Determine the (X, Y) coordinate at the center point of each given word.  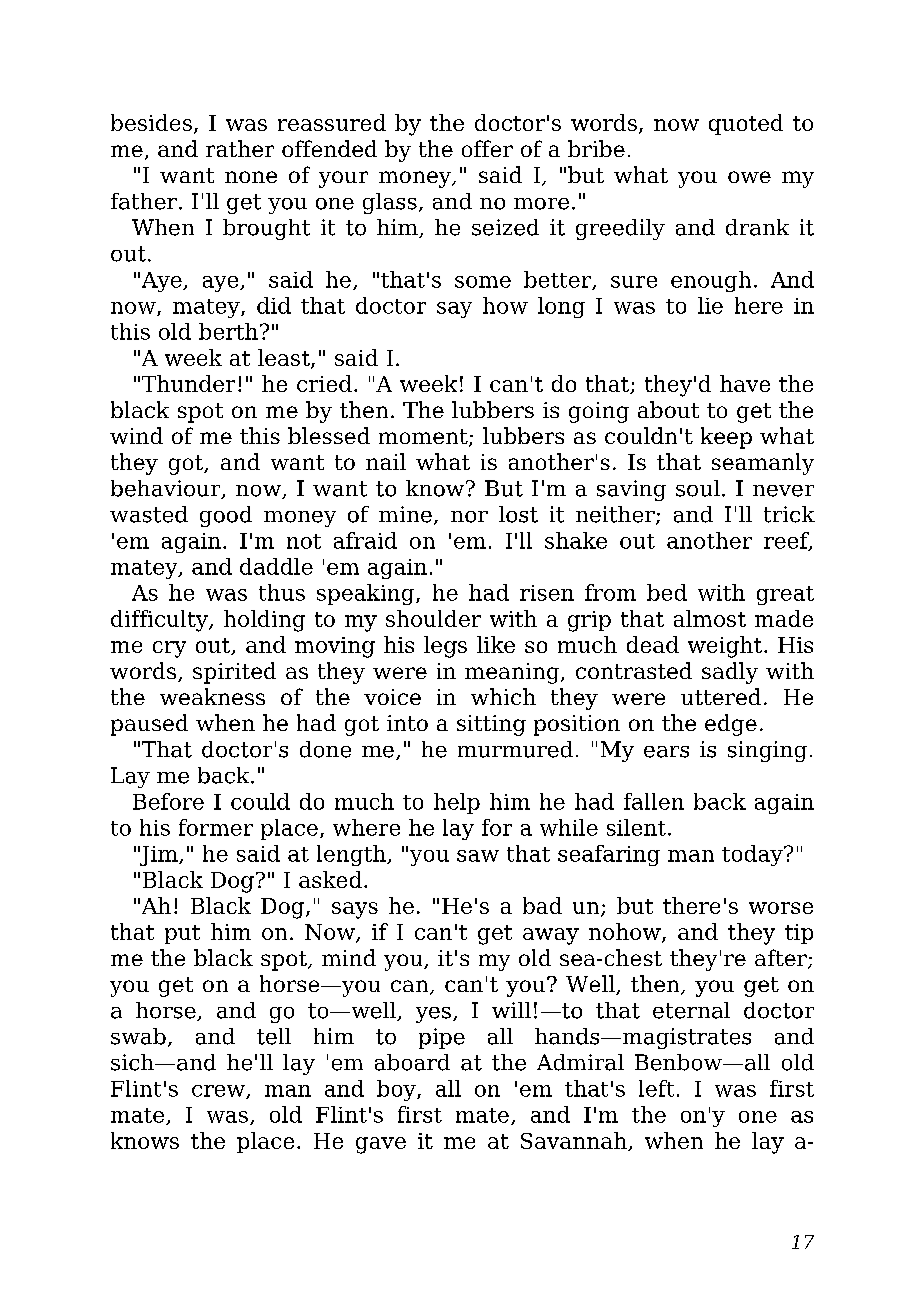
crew (219, 1092)
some (483, 282)
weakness (212, 696)
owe (749, 177)
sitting (491, 725)
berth (228, 331)
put (182, 934)
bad (542, 905)
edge (731, 725)
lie (710, 305)
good (226, 516)
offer (487, 148)
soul (698, 488)
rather (240, 148)
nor (469, 517)
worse (781, 908)
